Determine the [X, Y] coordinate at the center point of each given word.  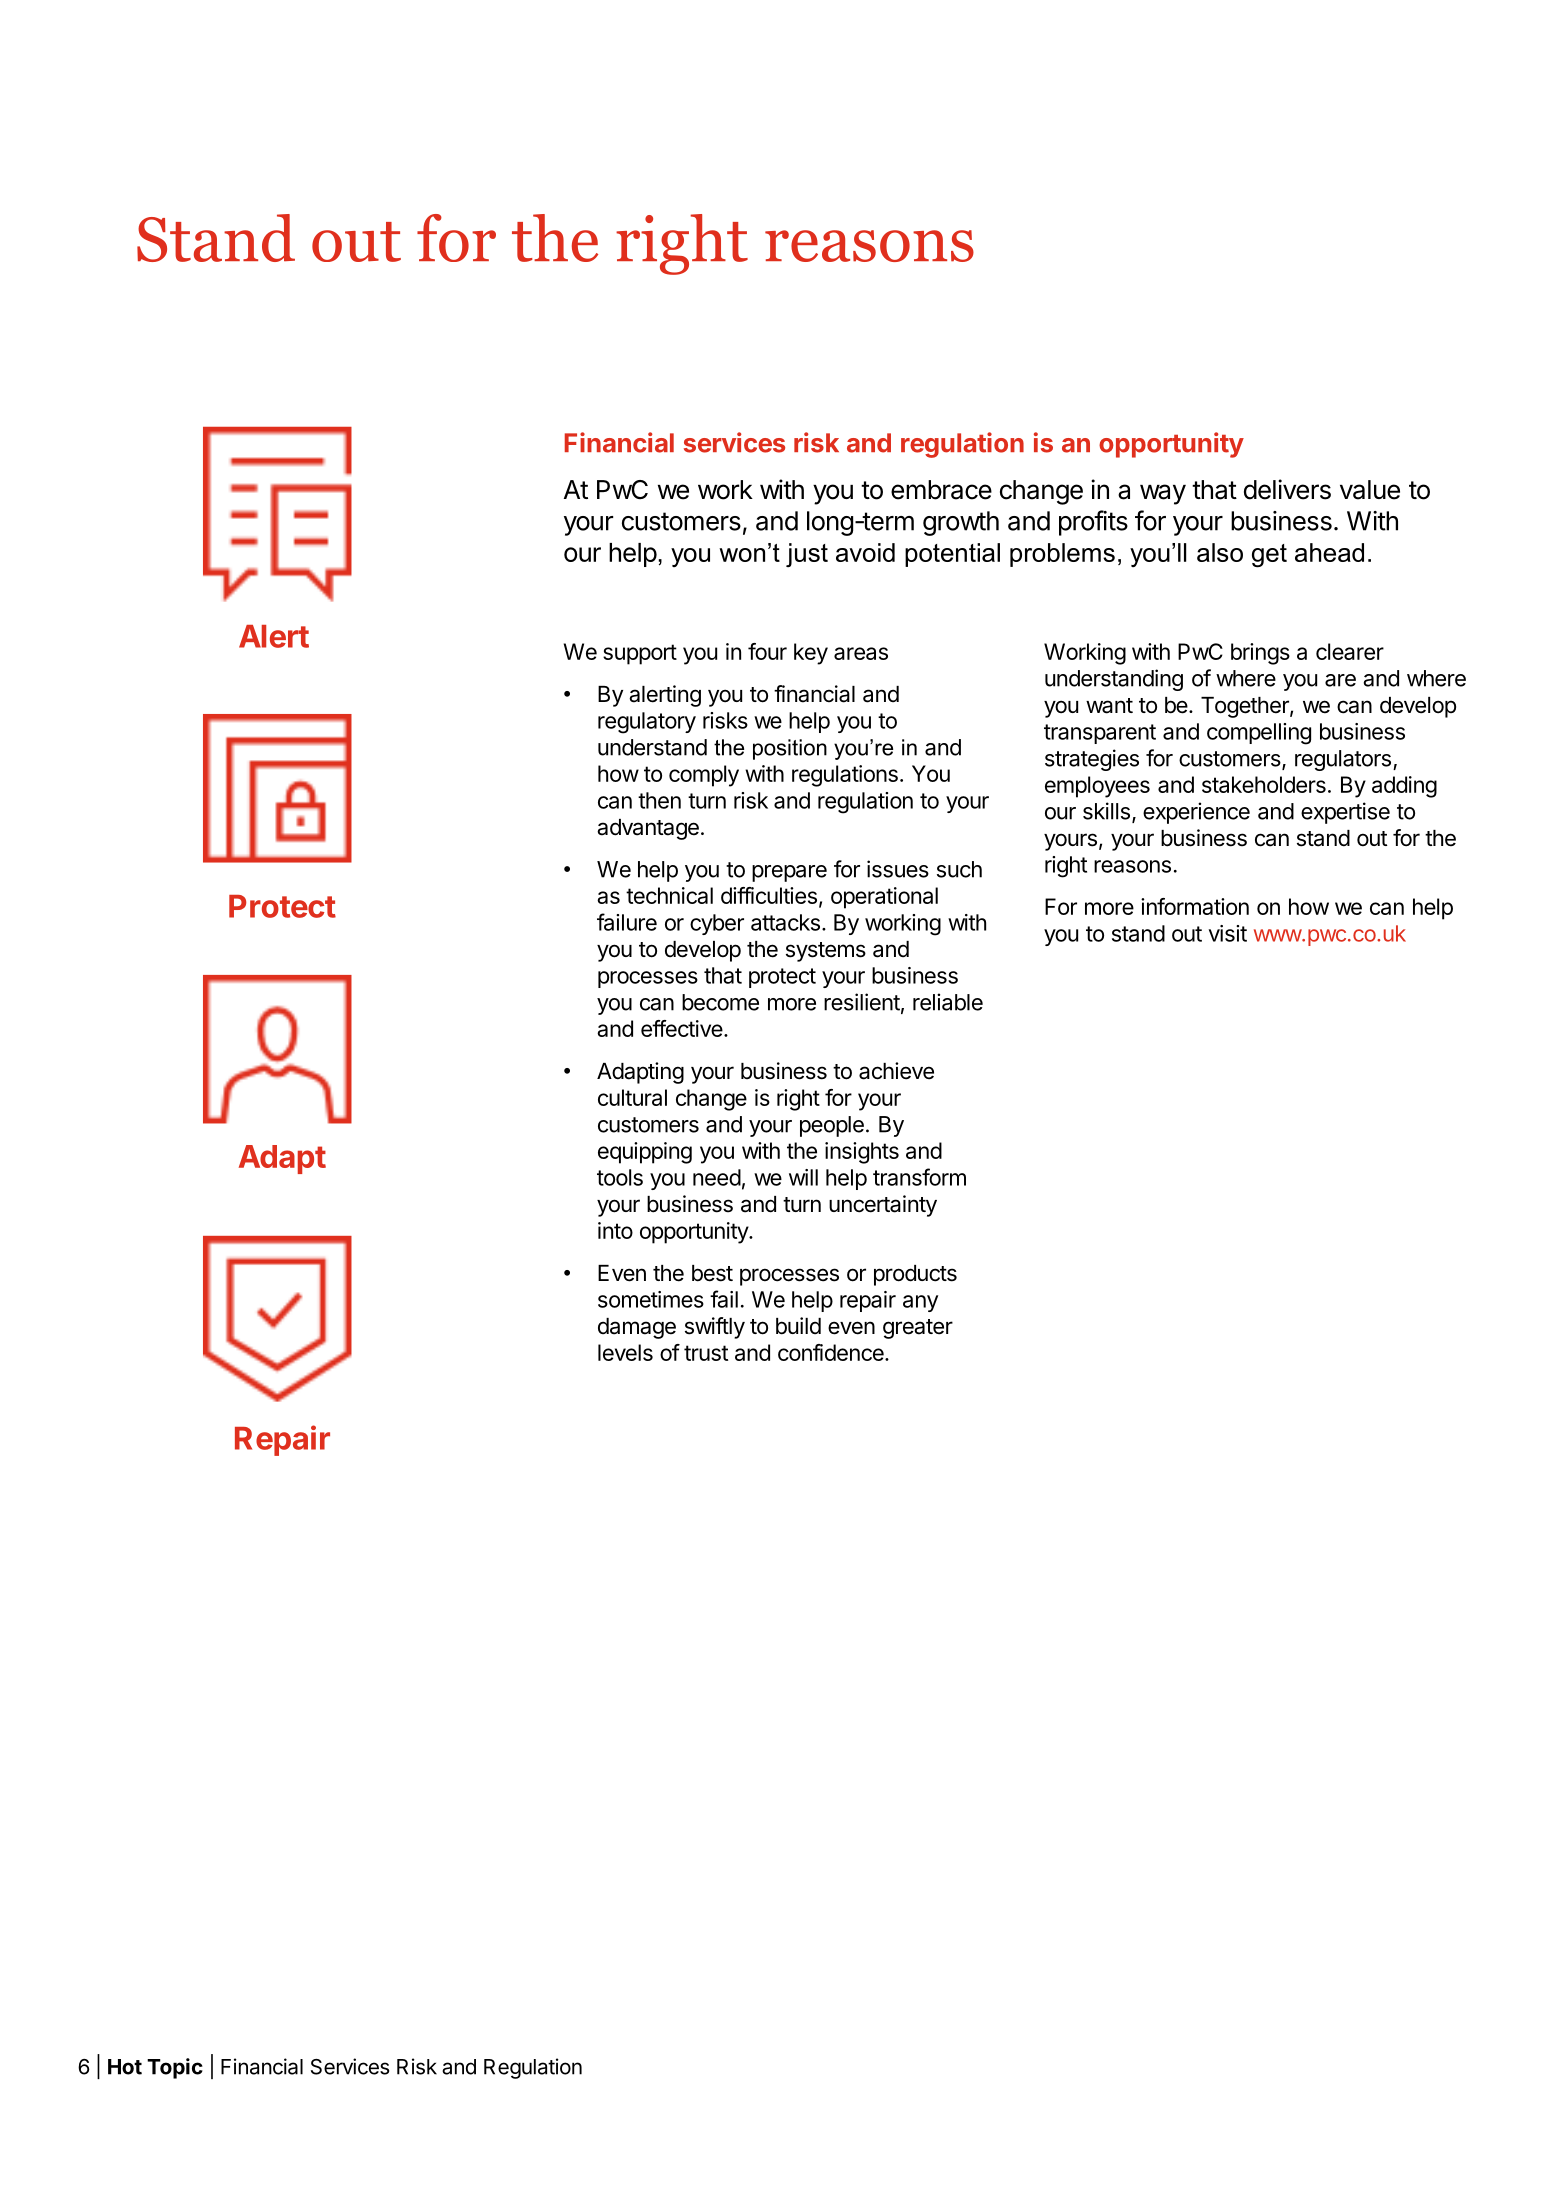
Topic [175, 2068]
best [712, 1273]
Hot [125, 2067]
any [920, 1303]
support [640, 654]
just [807, 555]
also [1220, 552]
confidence [832, 1352]
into [615, 1230]
